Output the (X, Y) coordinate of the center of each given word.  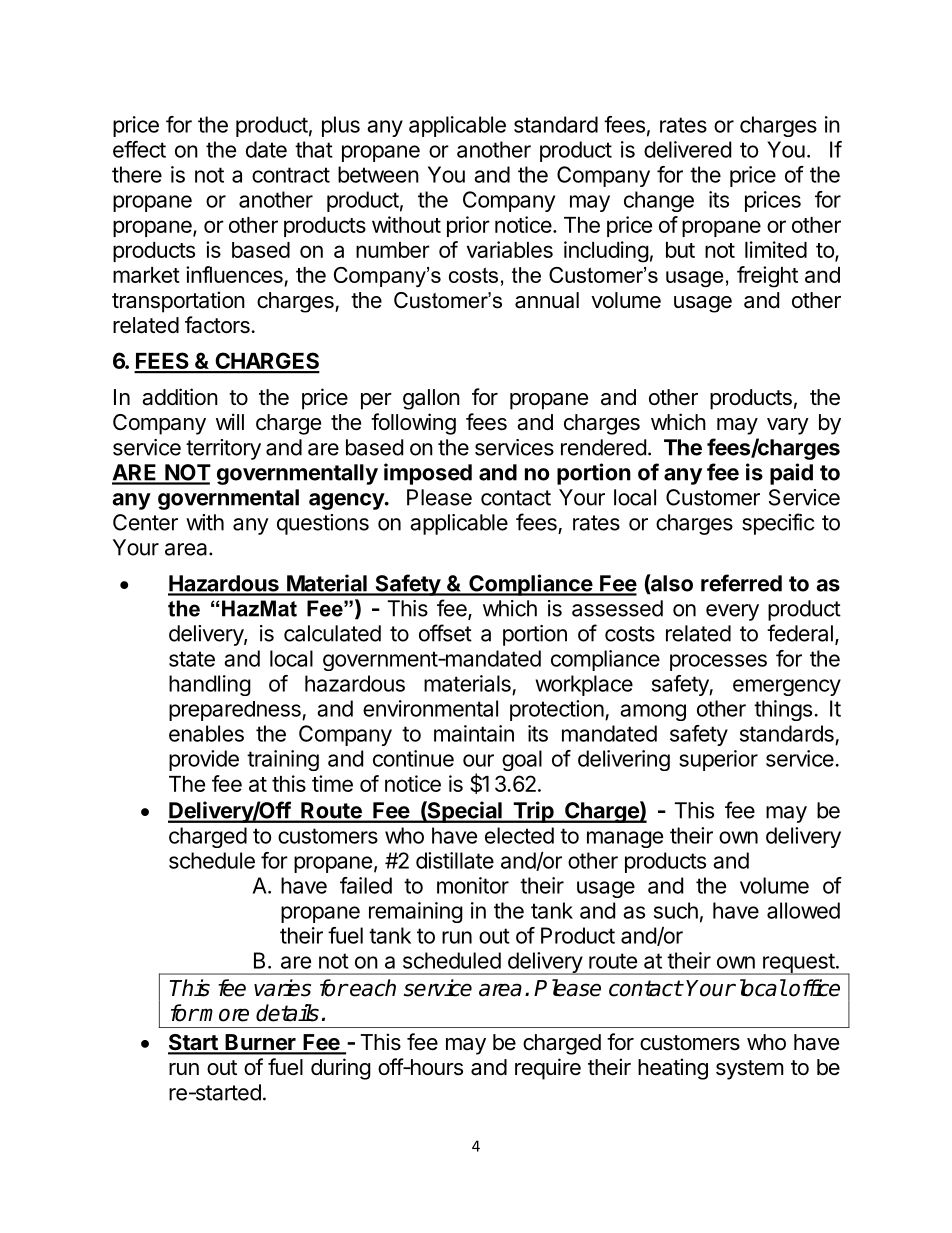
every (732, 612)
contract (291, 175)
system (750, 1070)
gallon (431, 399)
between (378, 174)
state (192, 659)
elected (519, 835)
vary (788, 426)
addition (180, 397)
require (548, 1069)
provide (204, 760)
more (224, 1015)
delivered (687, 149)
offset (445, 633)
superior (718, 760)
